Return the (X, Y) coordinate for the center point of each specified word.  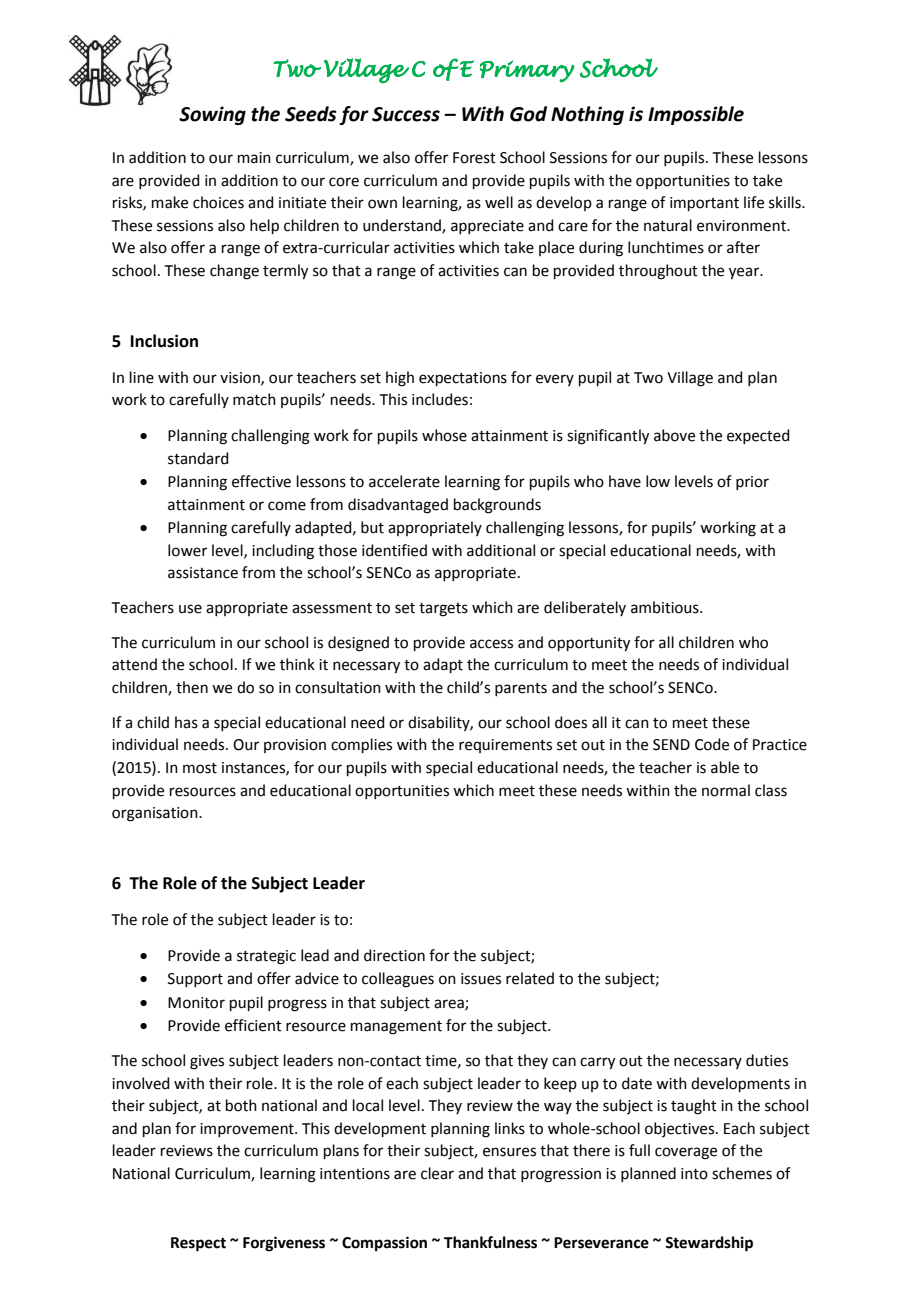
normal (726, 790)
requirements (505, 746)
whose (444, 435)
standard (198, 458)
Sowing (212, 115)
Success (406, 114)
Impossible (696, 115)
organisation (156, 814)
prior (752, 483)
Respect (198, 1244)
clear (437, 1173)
